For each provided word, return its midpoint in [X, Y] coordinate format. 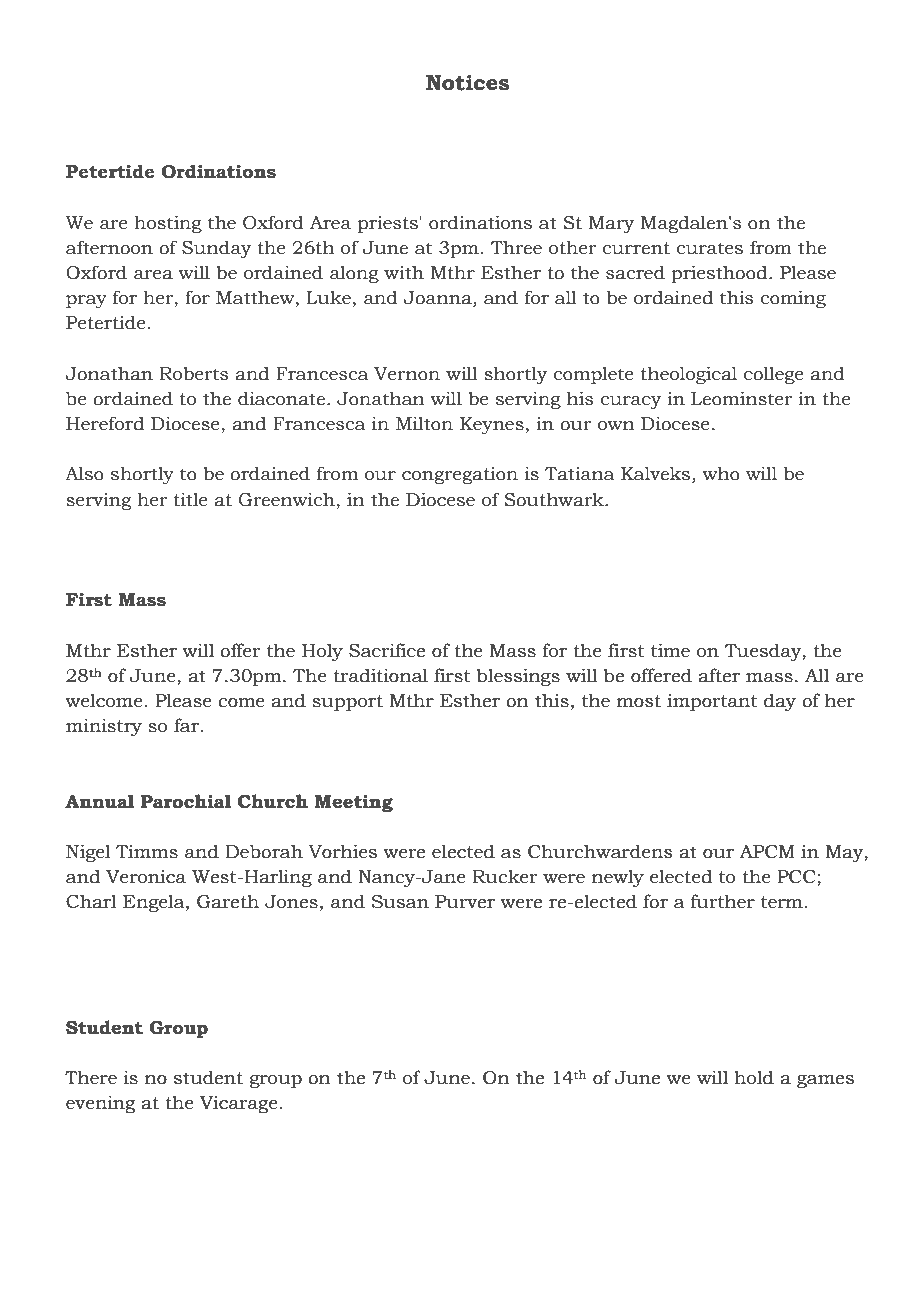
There [91, 1077]
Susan [400, 902]
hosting [168, 224]
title [190, 499]
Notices [467, 83]
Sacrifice [387, 650]
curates [709, 248]
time [670, 650]
